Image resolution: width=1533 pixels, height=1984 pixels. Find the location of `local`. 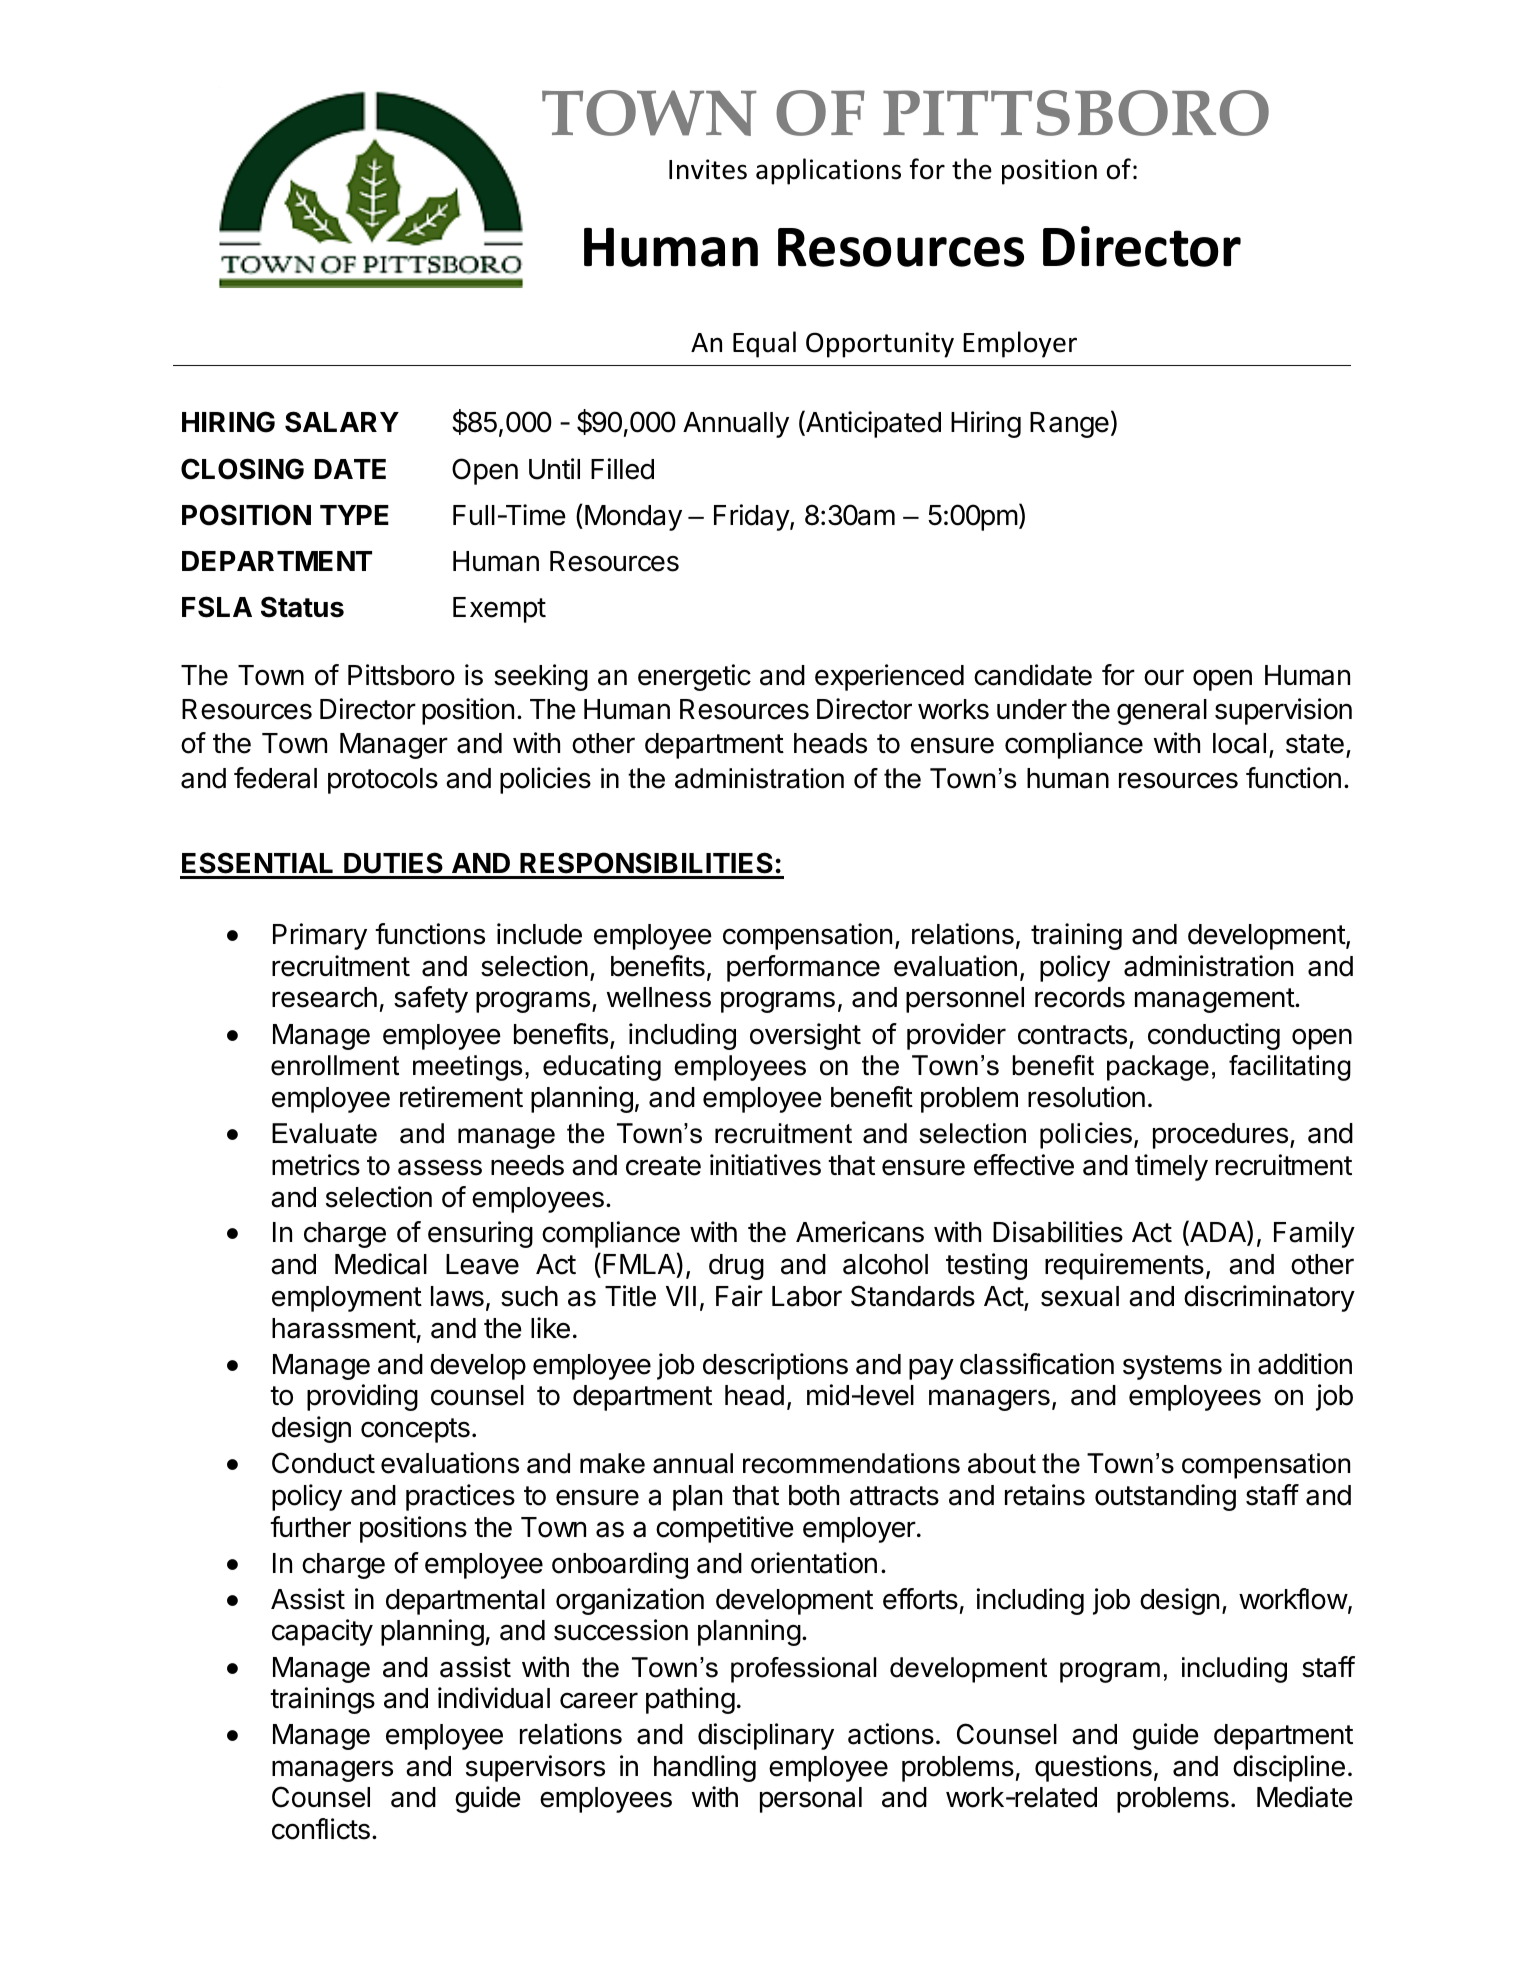

local is located at coordinates (1239, 743).
